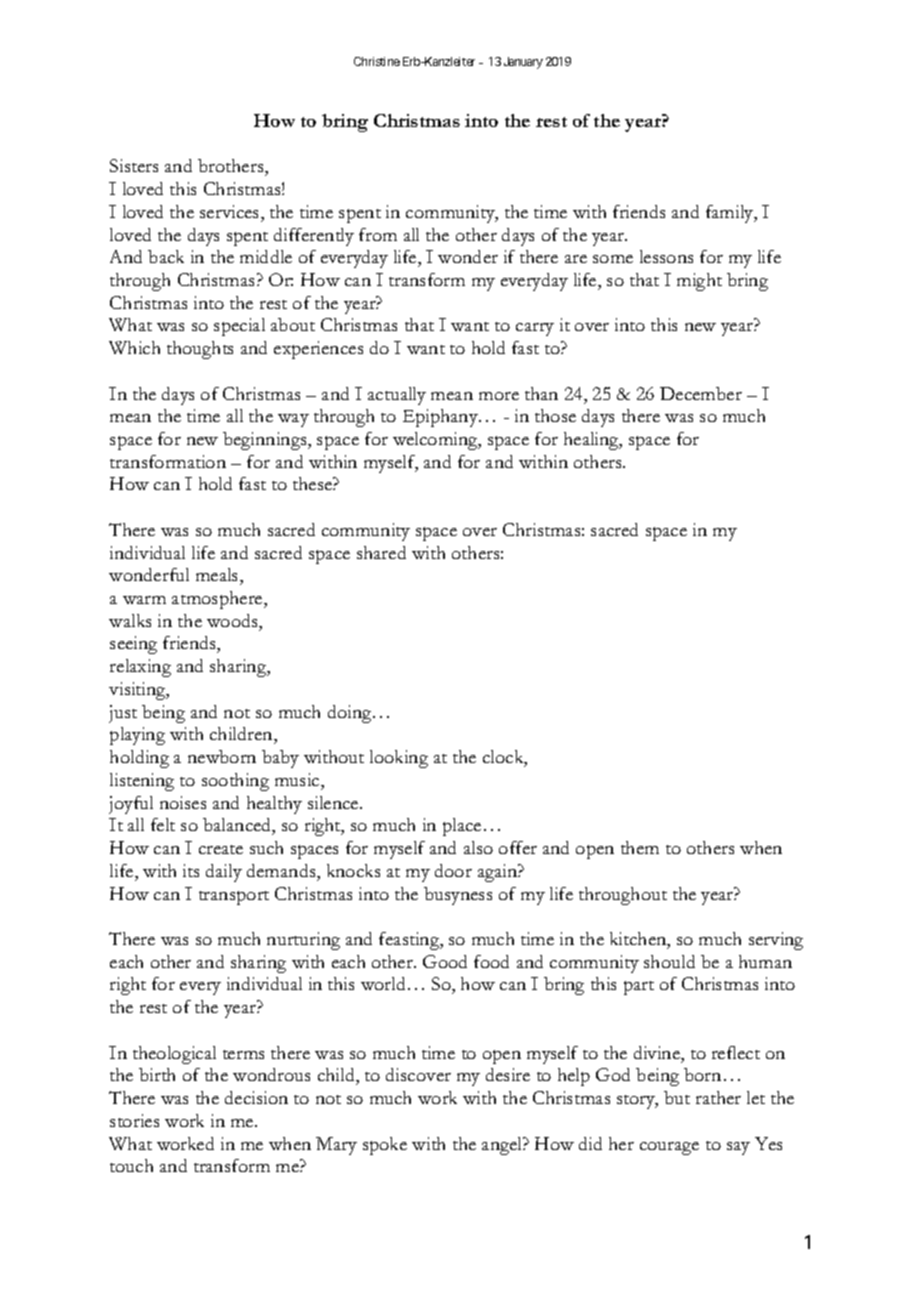 Image resolution: width=924 pixels, height=1308 pixels. I want to click on family, so click(731, 214).
